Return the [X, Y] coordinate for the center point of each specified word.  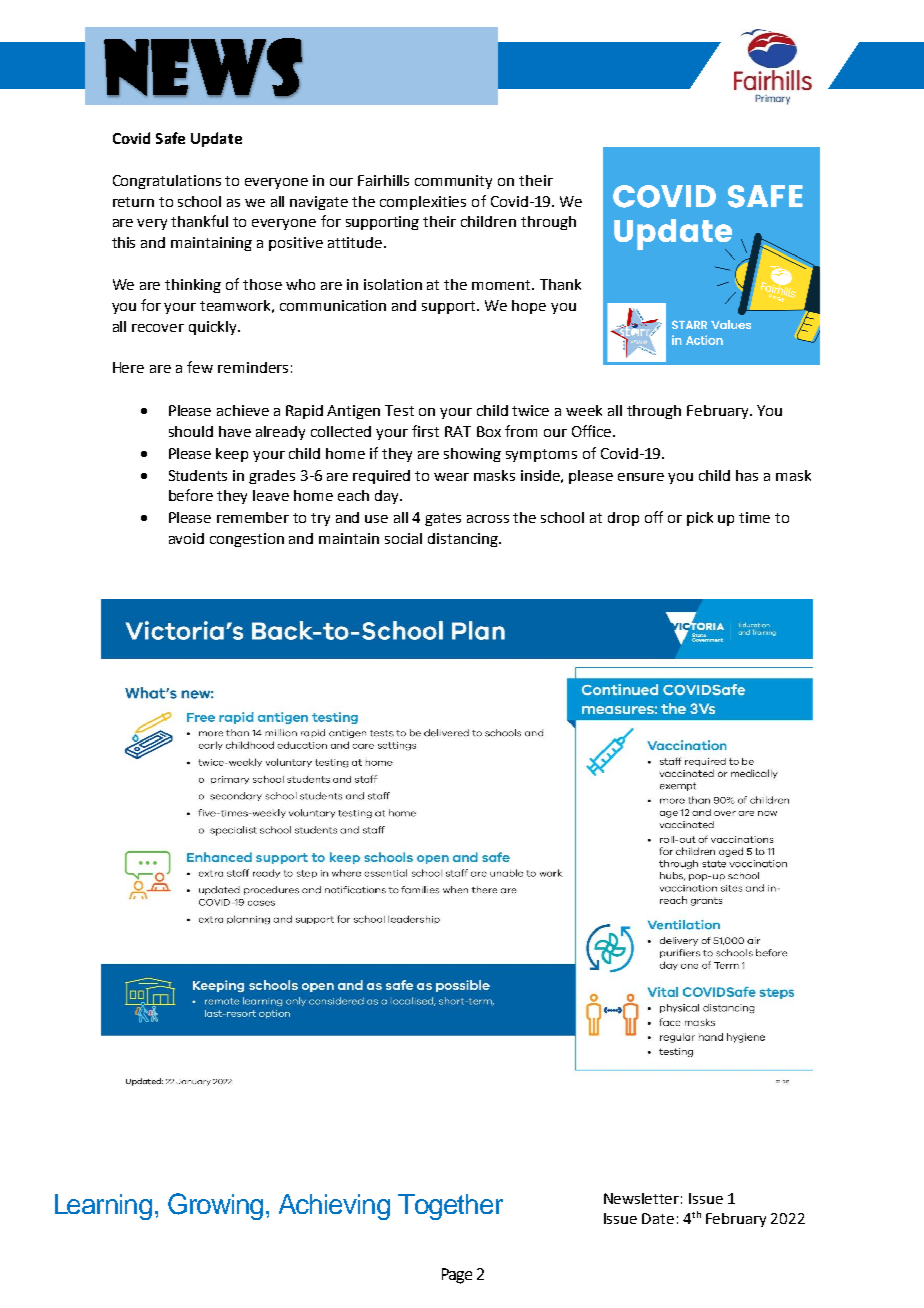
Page [457, 1276]
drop [623, 519]
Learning [105, 1207]
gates [443, 519]
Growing [217, 1206]
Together [450, 1207]
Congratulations [167, 182]
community [453, 182]
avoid [186, 538]
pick [700, 519]
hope [529, 307]
